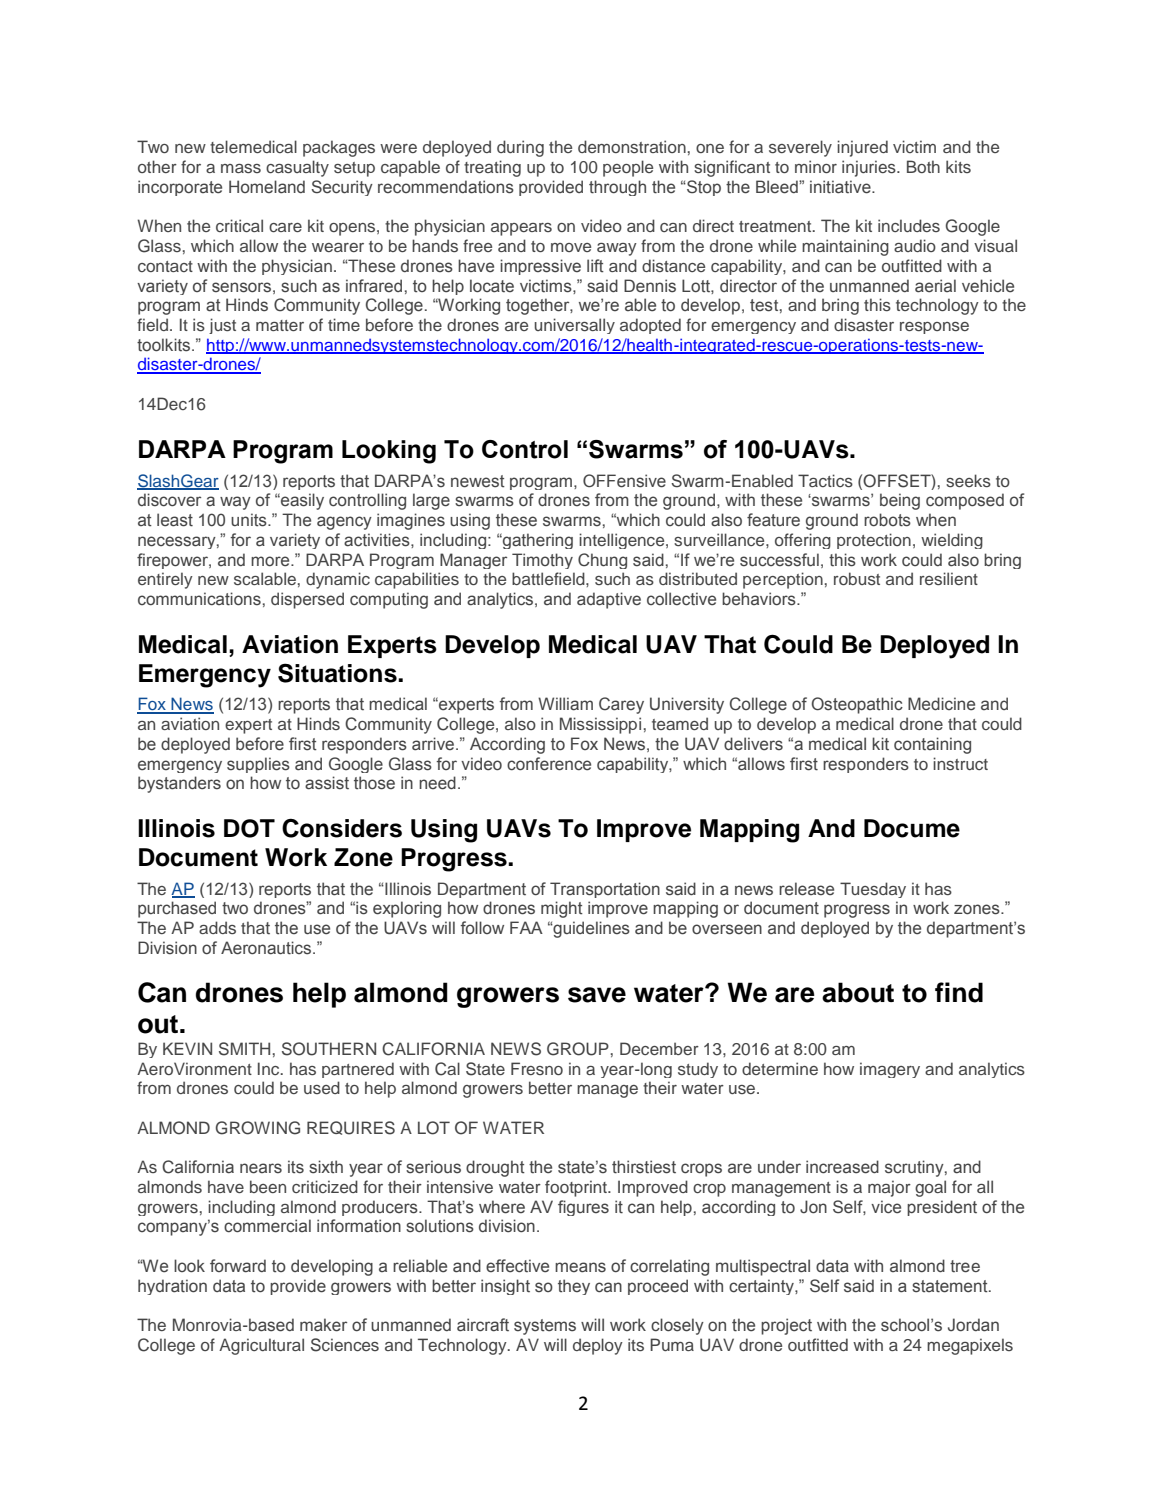  Describe the element at coordinates (617, 188) in the screenshot. I see `through` at that location.
